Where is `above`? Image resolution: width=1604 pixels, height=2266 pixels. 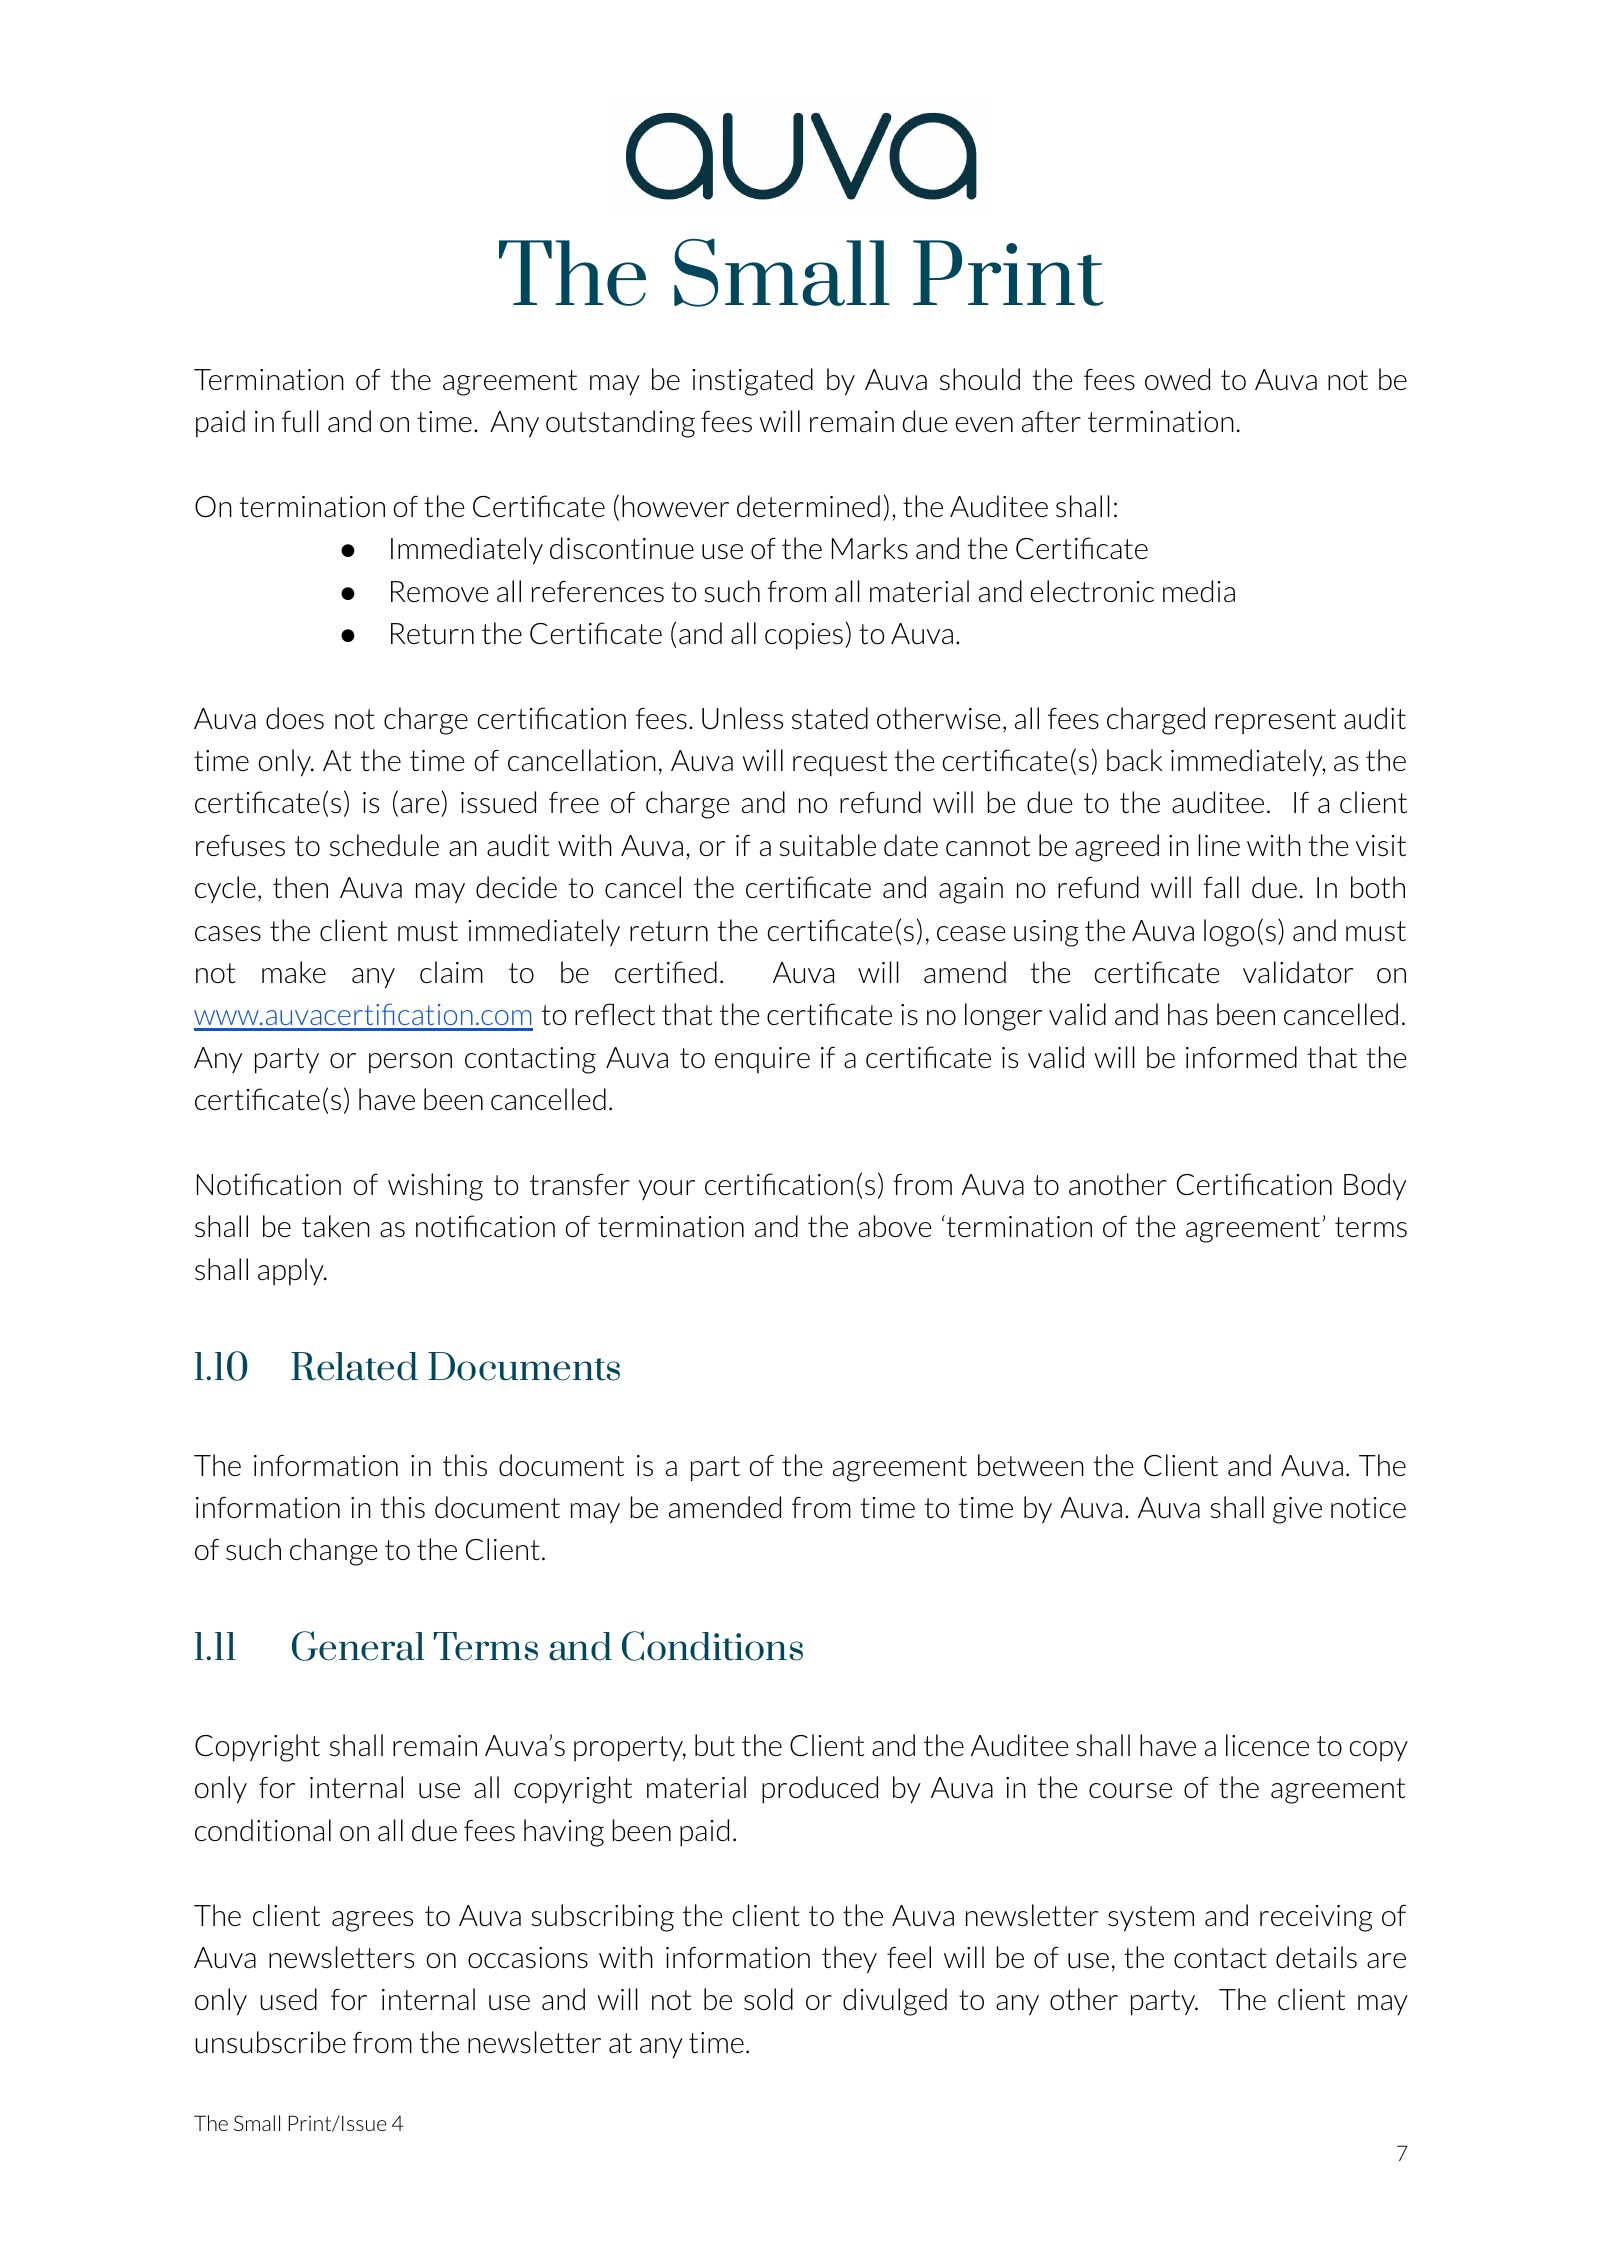
above is located at coordinates (894, 1226).
